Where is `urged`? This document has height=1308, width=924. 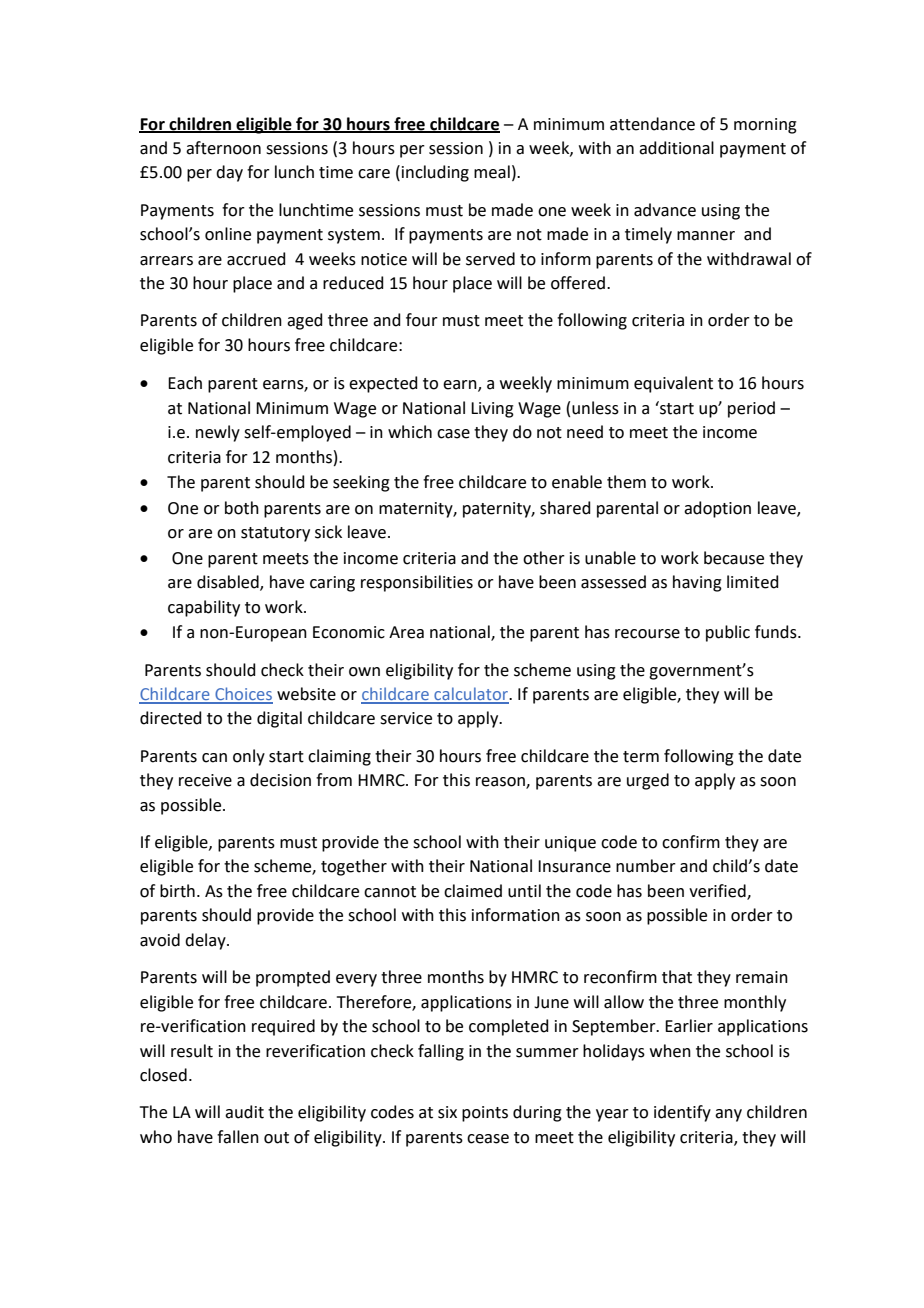 urged is located at coordinates (648, 781).
